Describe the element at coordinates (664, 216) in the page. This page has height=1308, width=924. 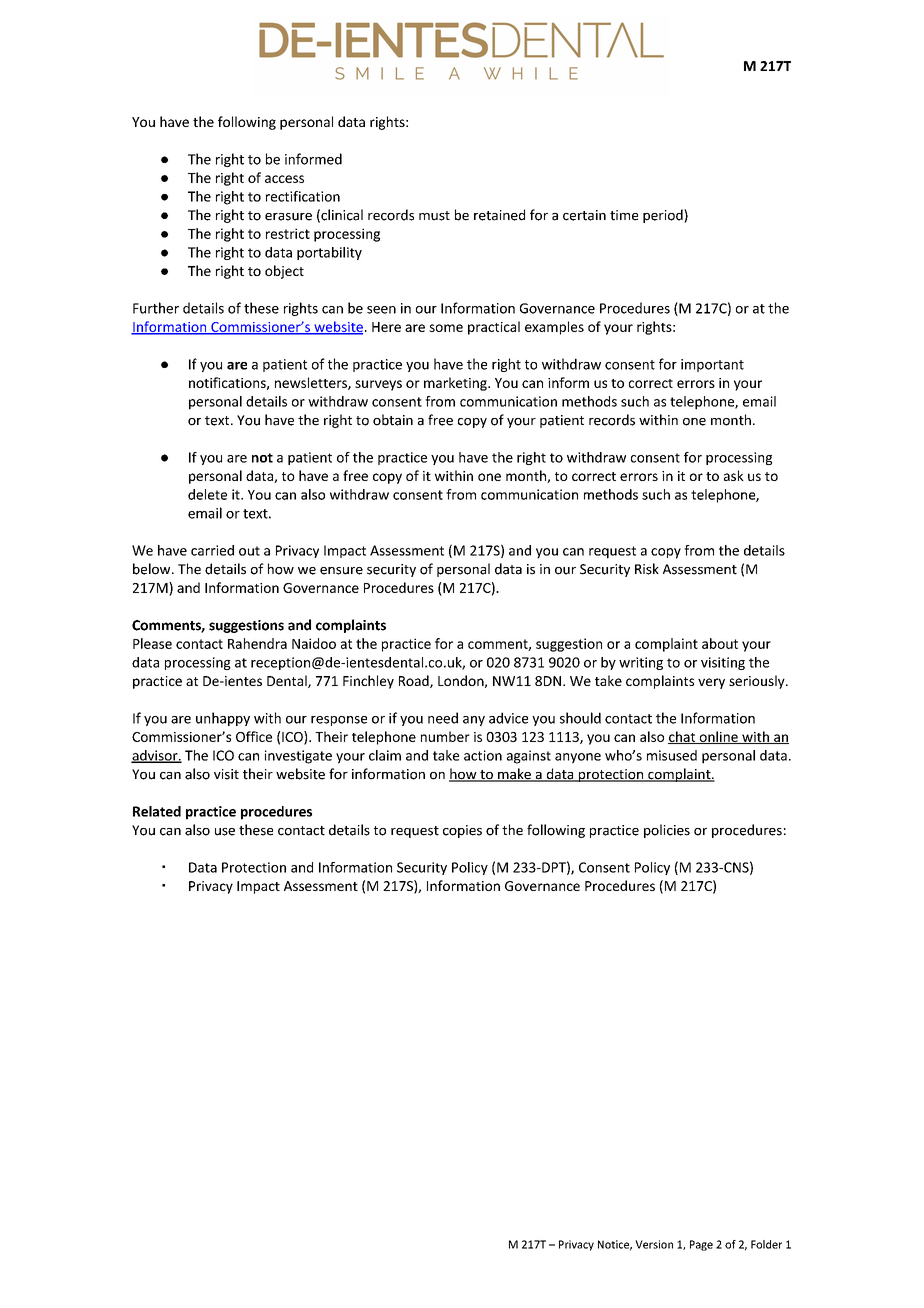
I see `period` at that location.
